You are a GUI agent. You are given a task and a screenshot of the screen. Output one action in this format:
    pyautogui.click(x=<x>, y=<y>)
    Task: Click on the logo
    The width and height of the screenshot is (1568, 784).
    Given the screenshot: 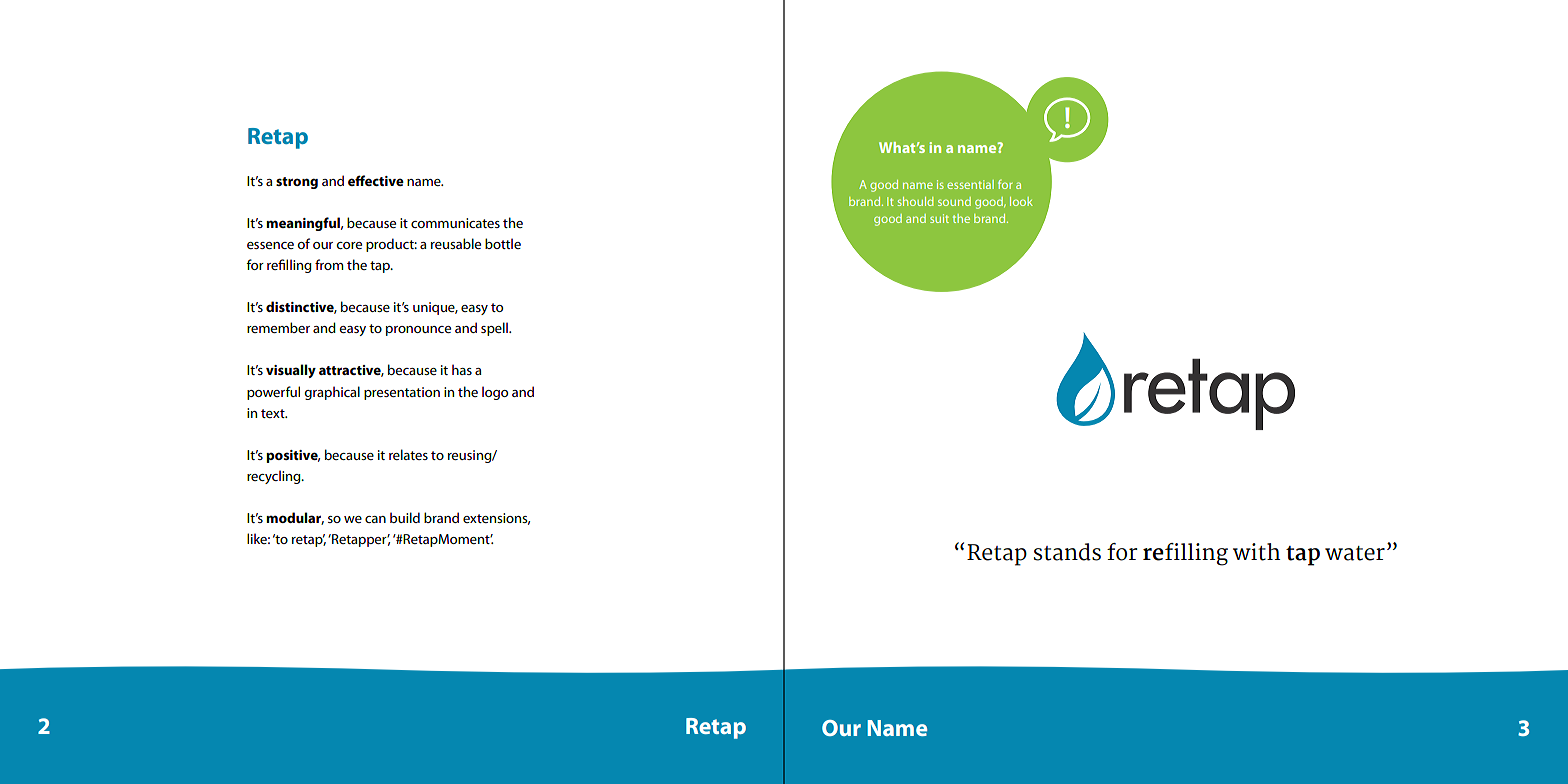 What is the action you would take?
    pyautogui.click(x=495, y=393)
